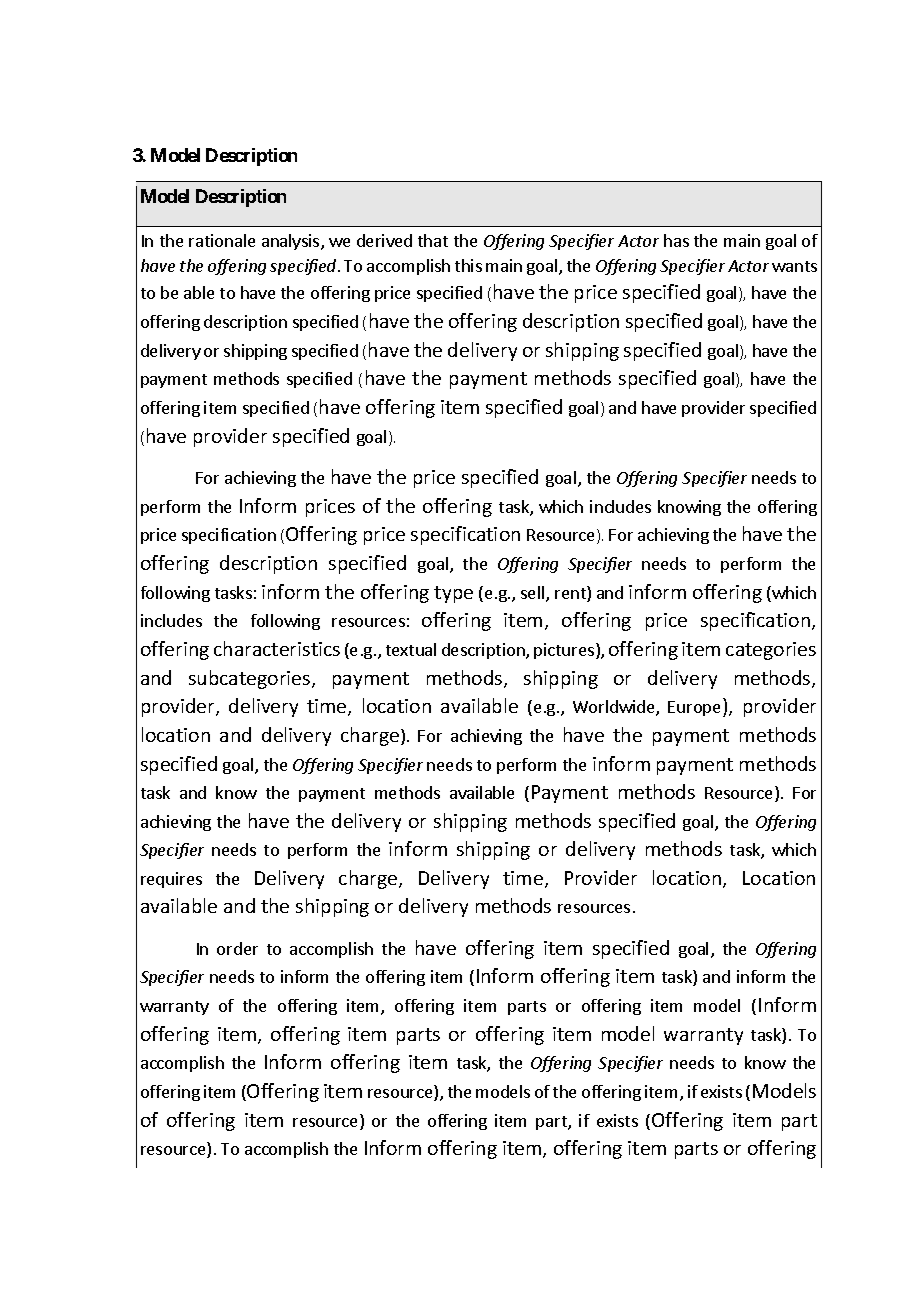 This screenshot has width=924, height=1308. Describe the element at coordinates (453, 594) in the screenshot. I see `type` at that location.
